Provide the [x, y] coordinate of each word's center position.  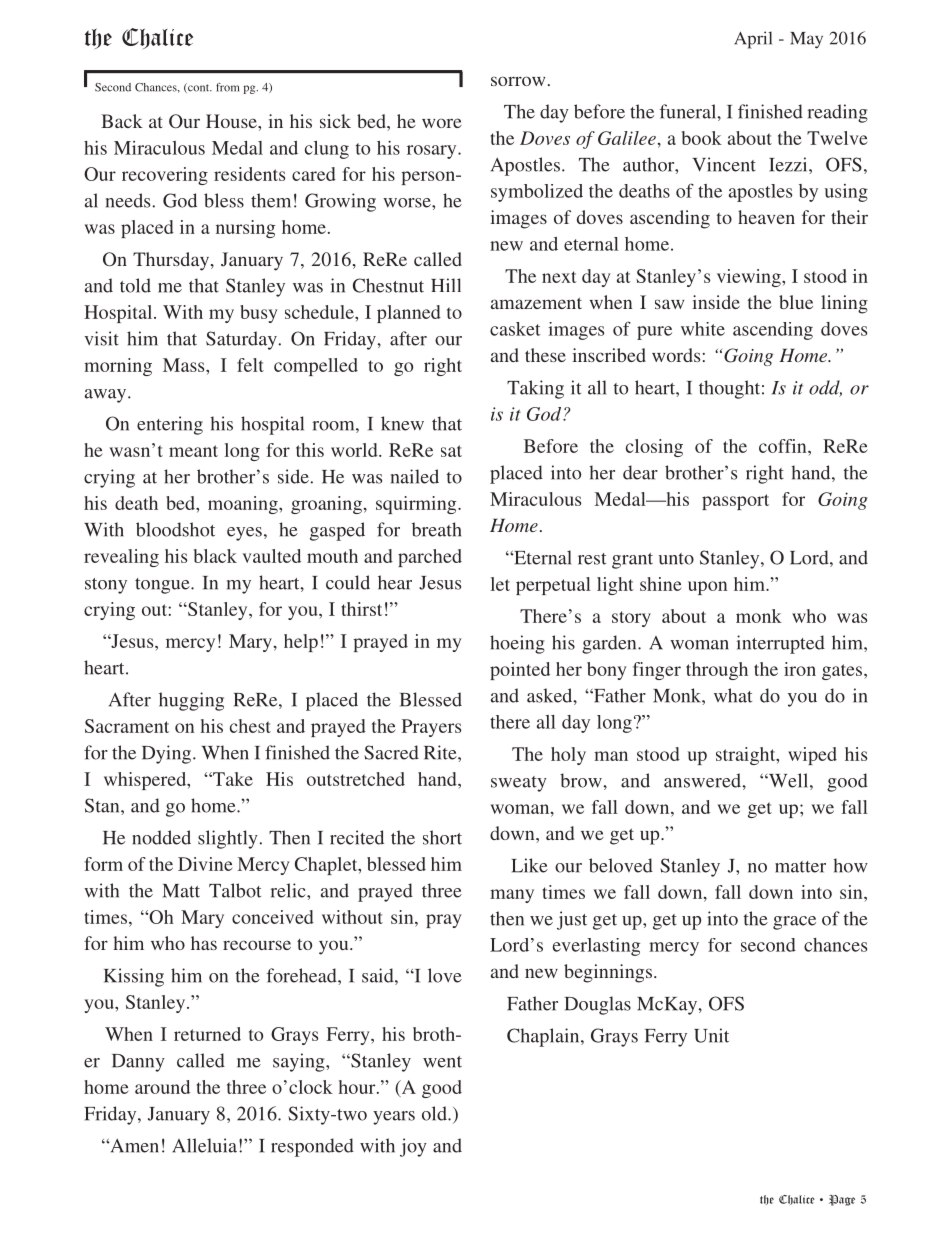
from [227, 87]
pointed [520, 671]
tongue [163, 586]
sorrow [518, 81]
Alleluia [204, 1145]
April [753, 40]
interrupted [781, 644]
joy [413, 1147]
